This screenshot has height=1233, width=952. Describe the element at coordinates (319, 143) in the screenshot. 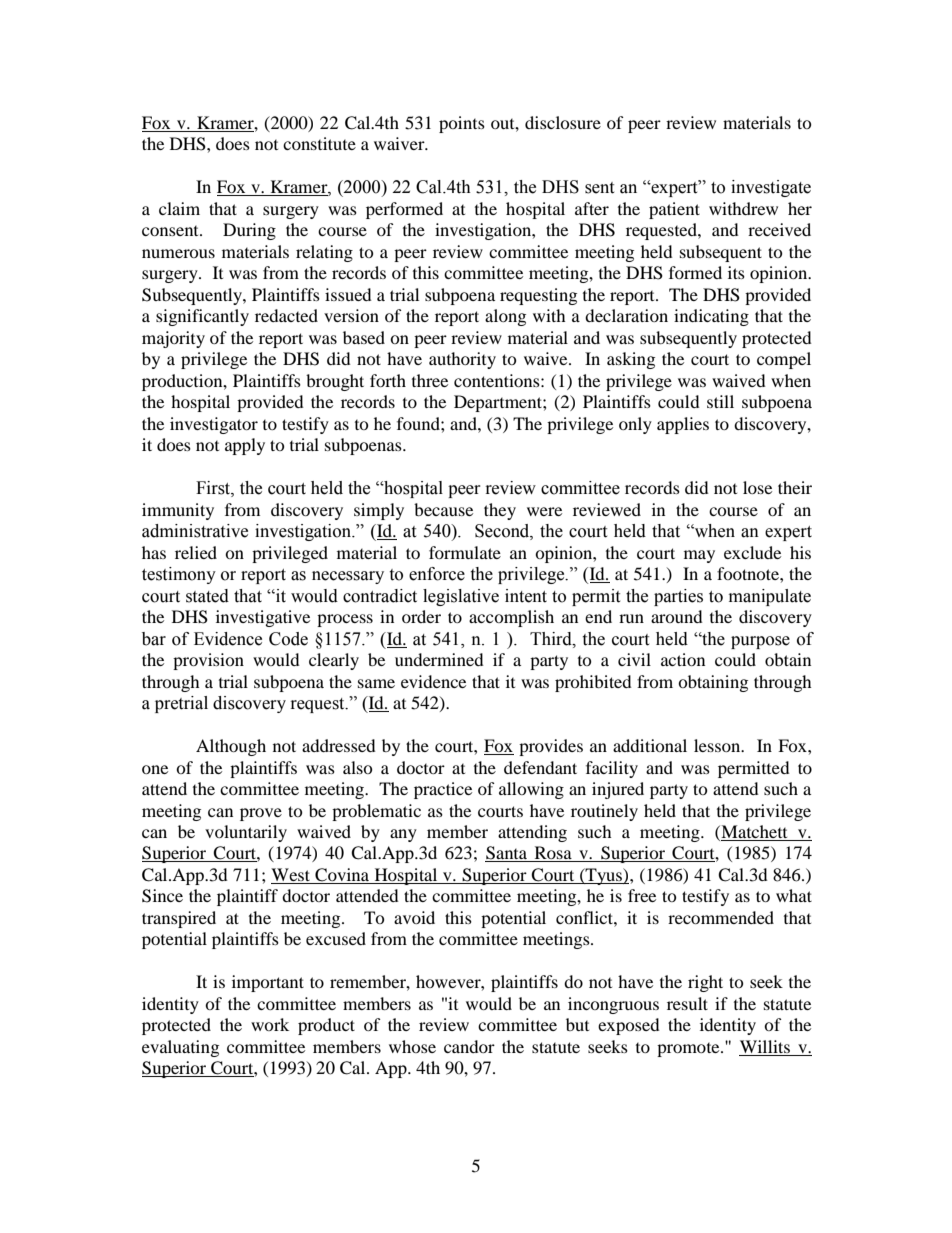

I see `constitute` at that location.
